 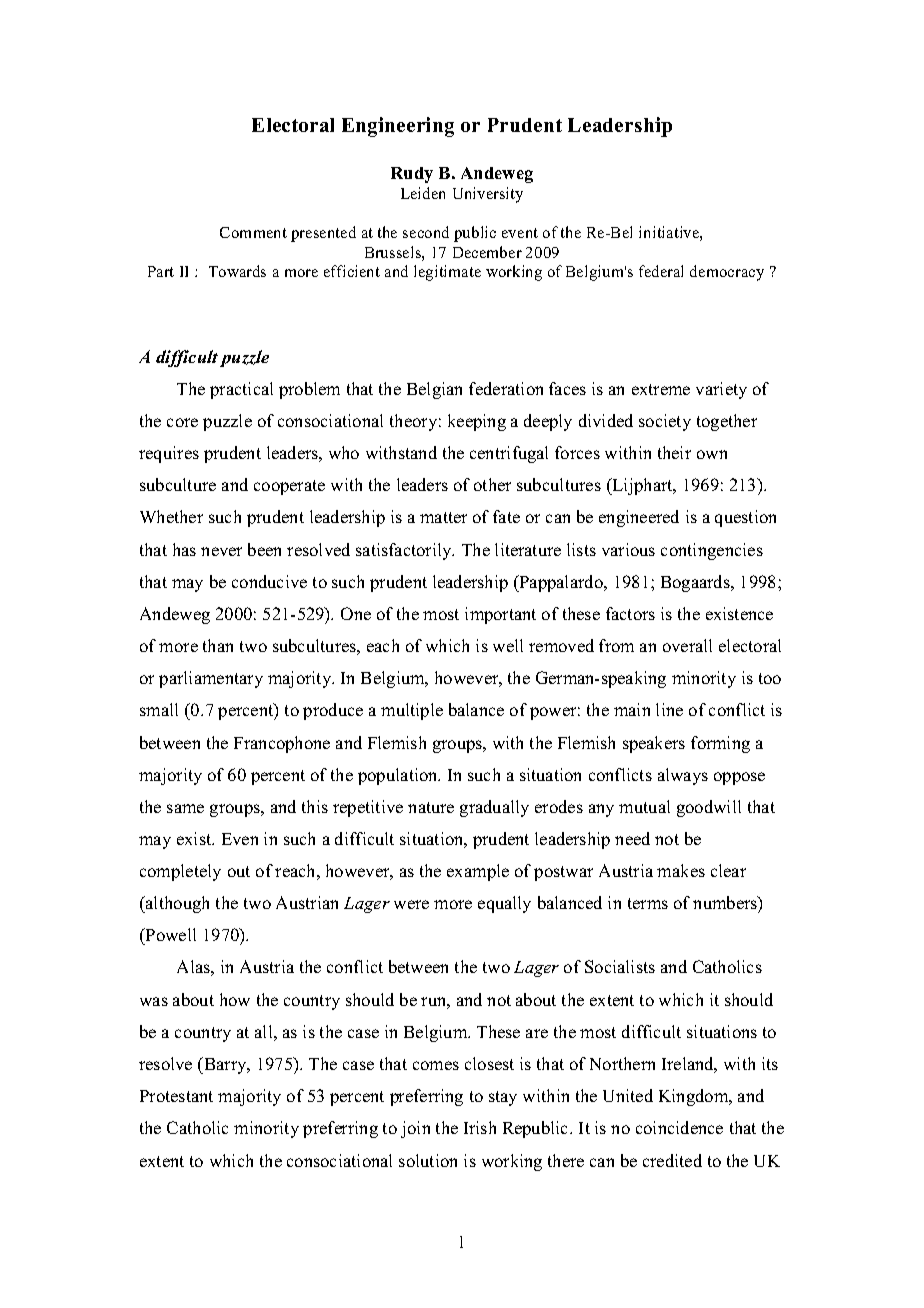 What do you see at coordinates (687, 645) in the image?
I see `overall` at bounding box center [687, 645].
